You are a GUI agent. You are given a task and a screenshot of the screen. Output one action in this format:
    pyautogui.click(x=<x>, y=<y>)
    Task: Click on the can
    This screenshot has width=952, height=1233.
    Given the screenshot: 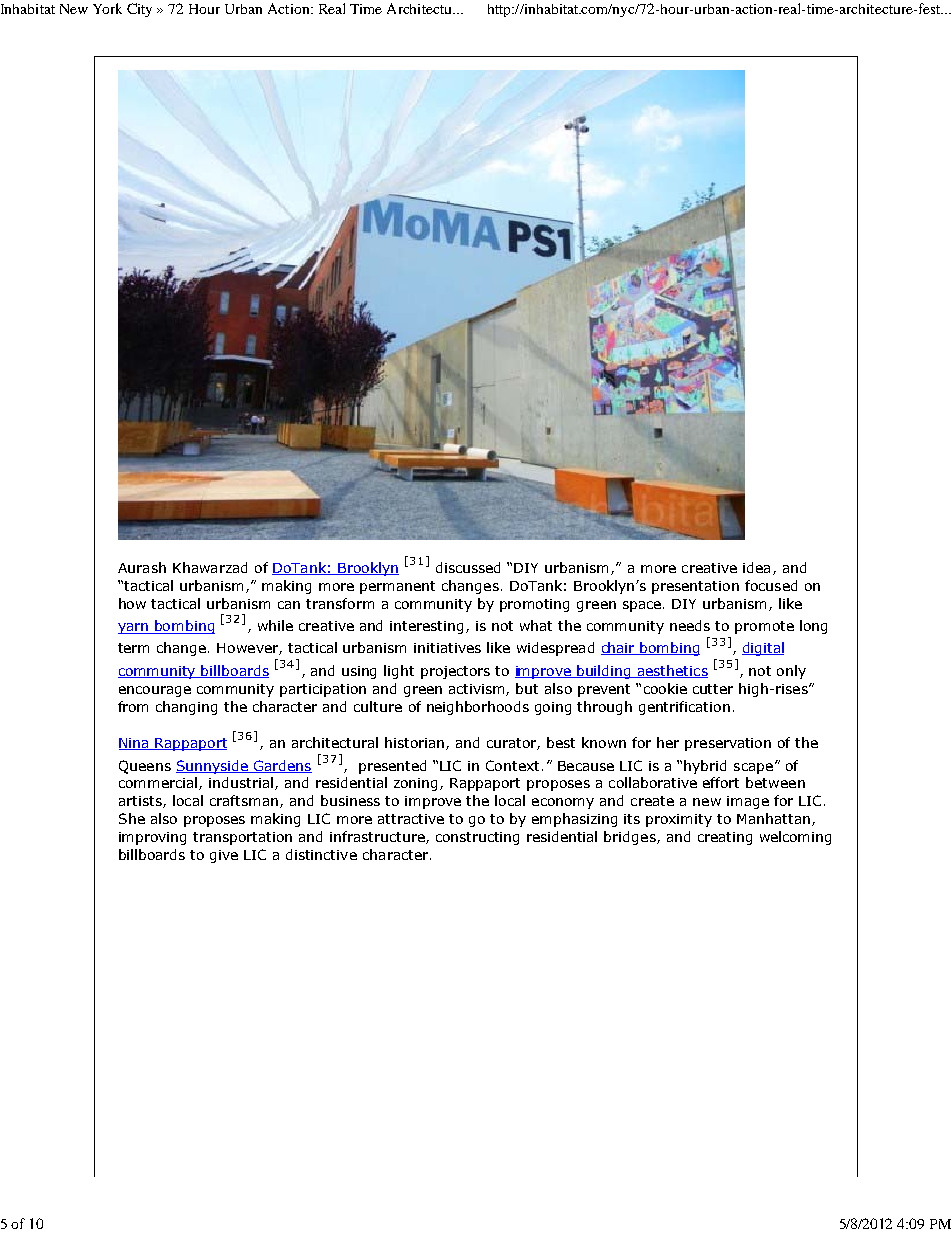 What is the action you would take?
    pyautogui.click(x=289, y=605)
